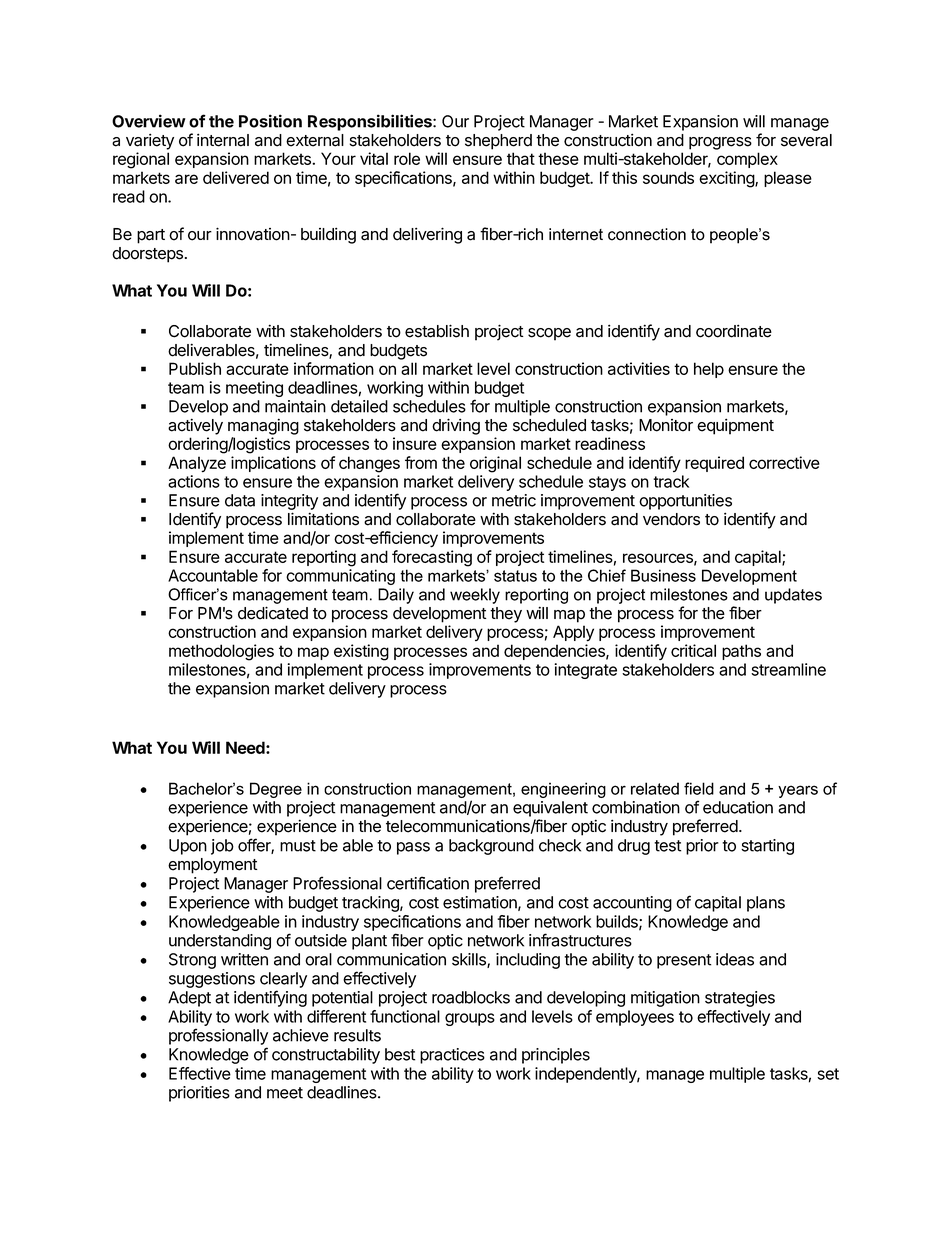  I want to click on opportunities, so click(685, 502).
